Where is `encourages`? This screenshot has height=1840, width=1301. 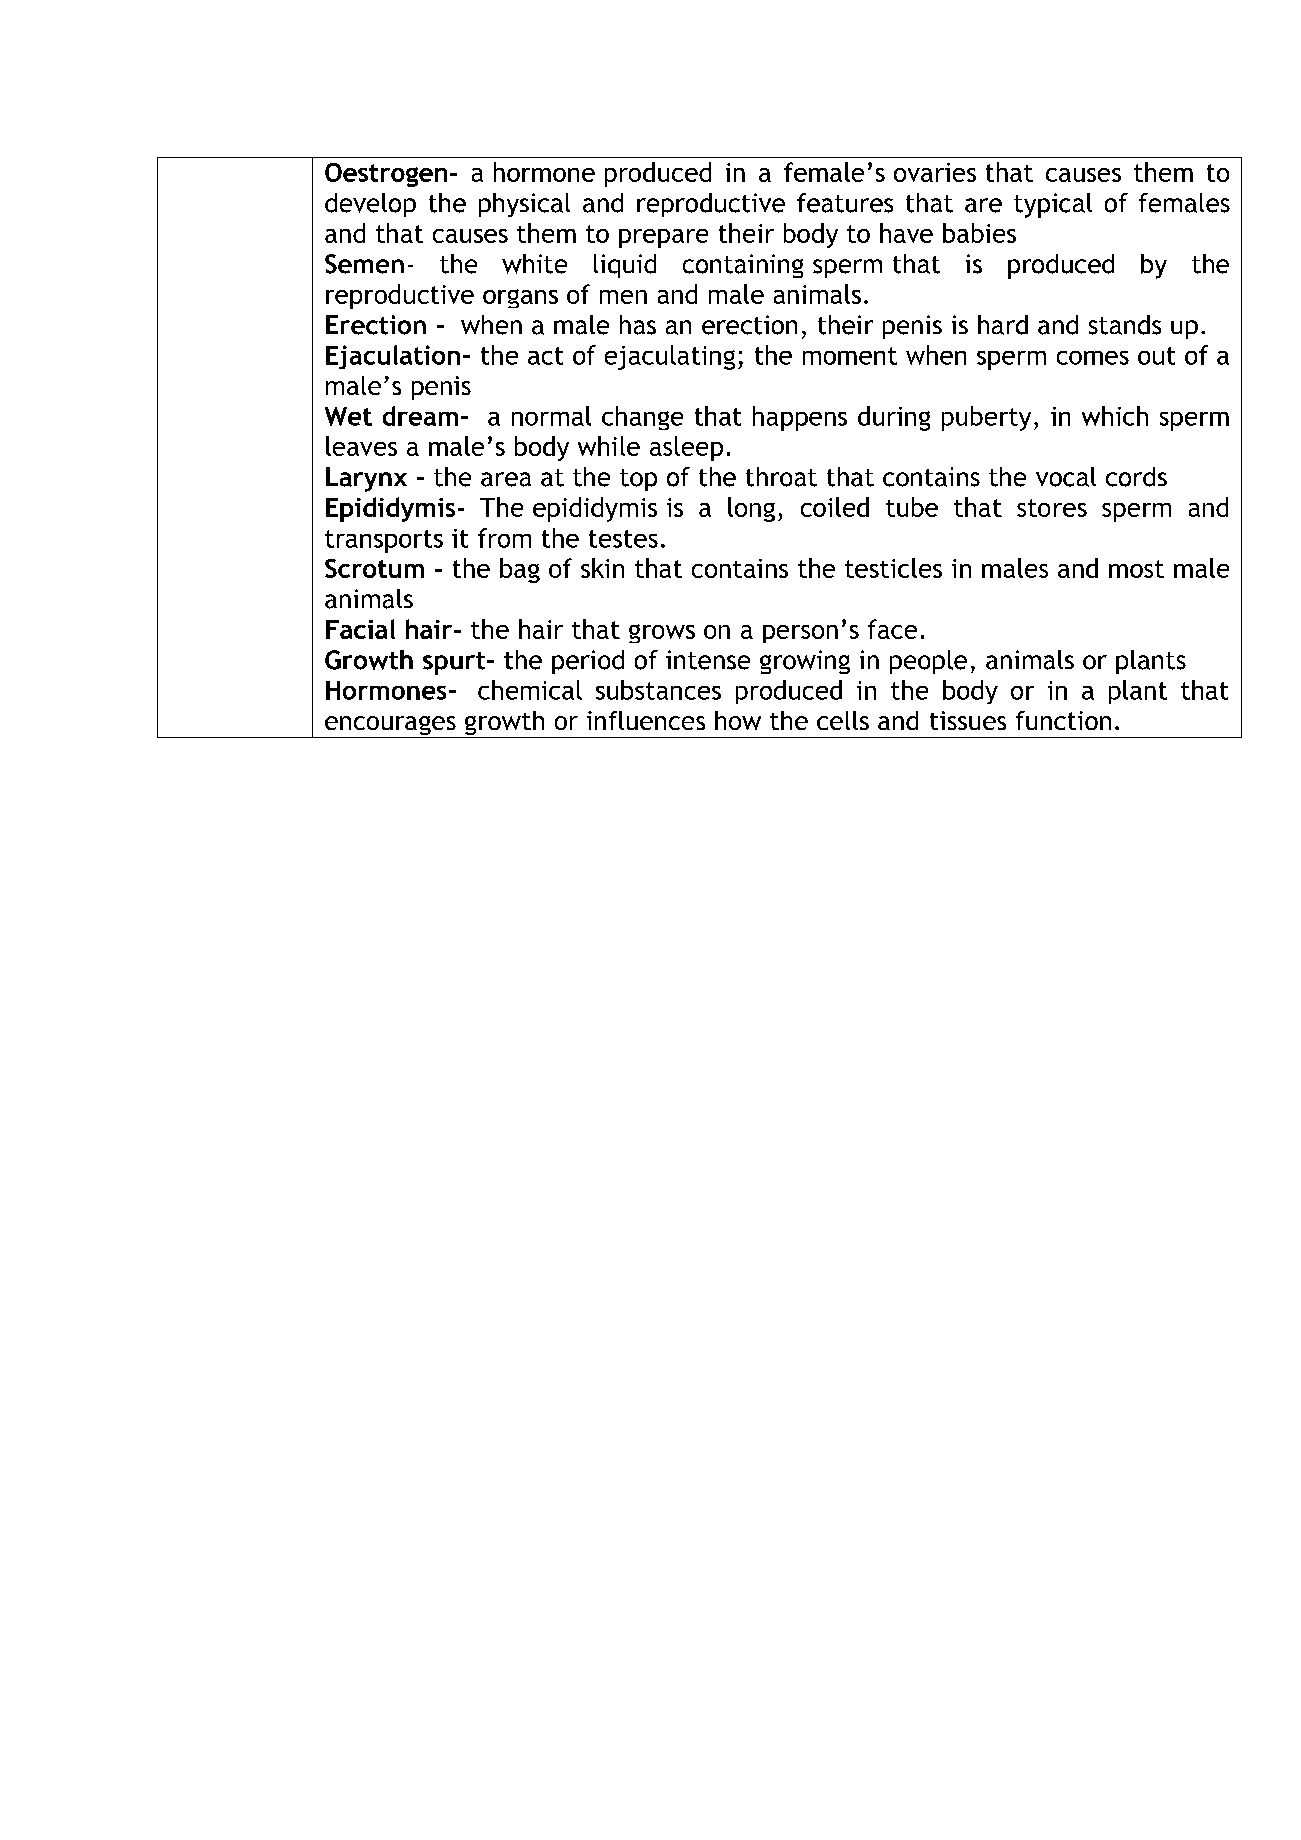
encourages is located at coordinates (390, 727).
